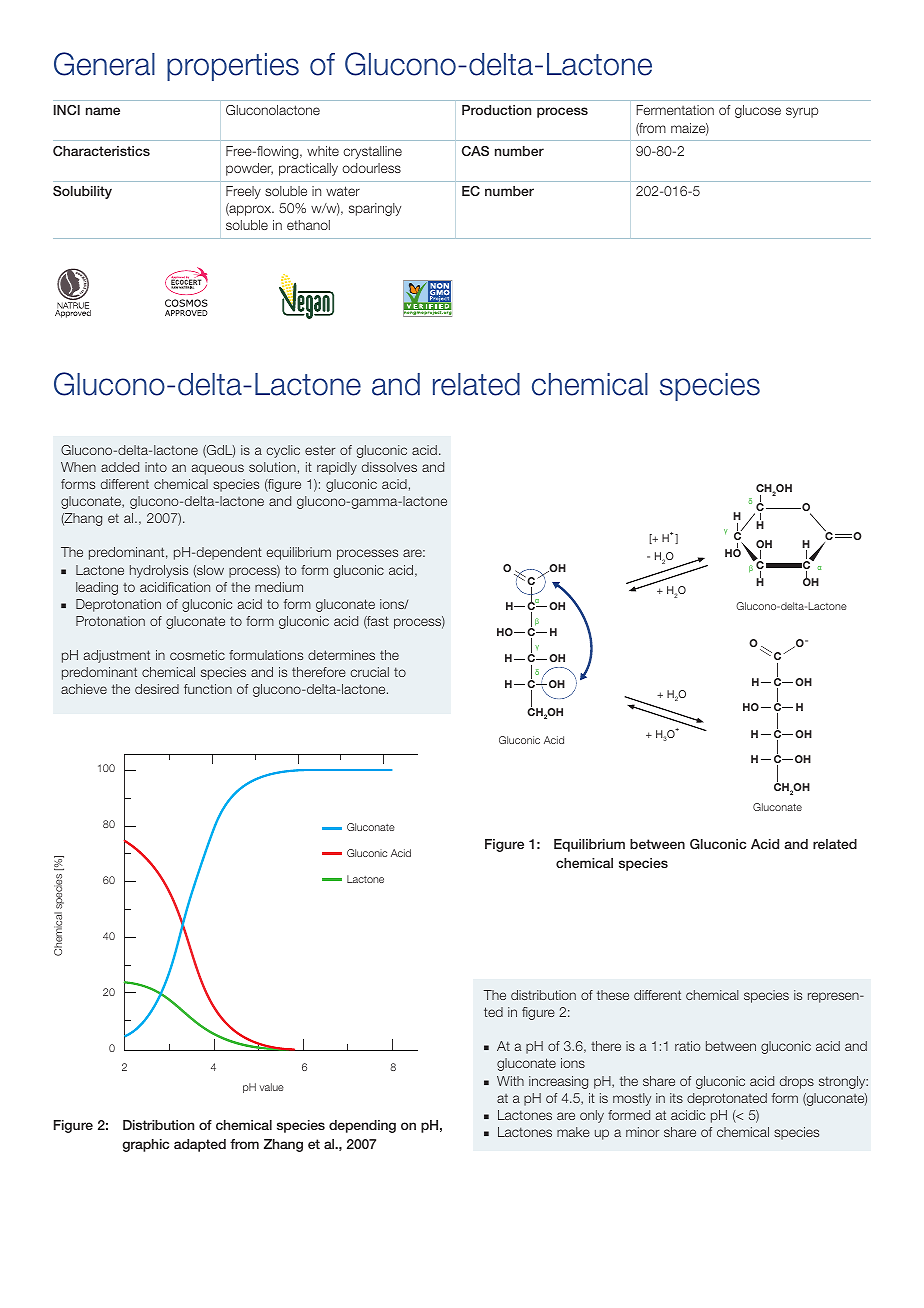 The width and height of the document is (924, 1308). What do you see at coordinates (613, 995) in the document?
I see `these` at bounding box center [613, 995].
